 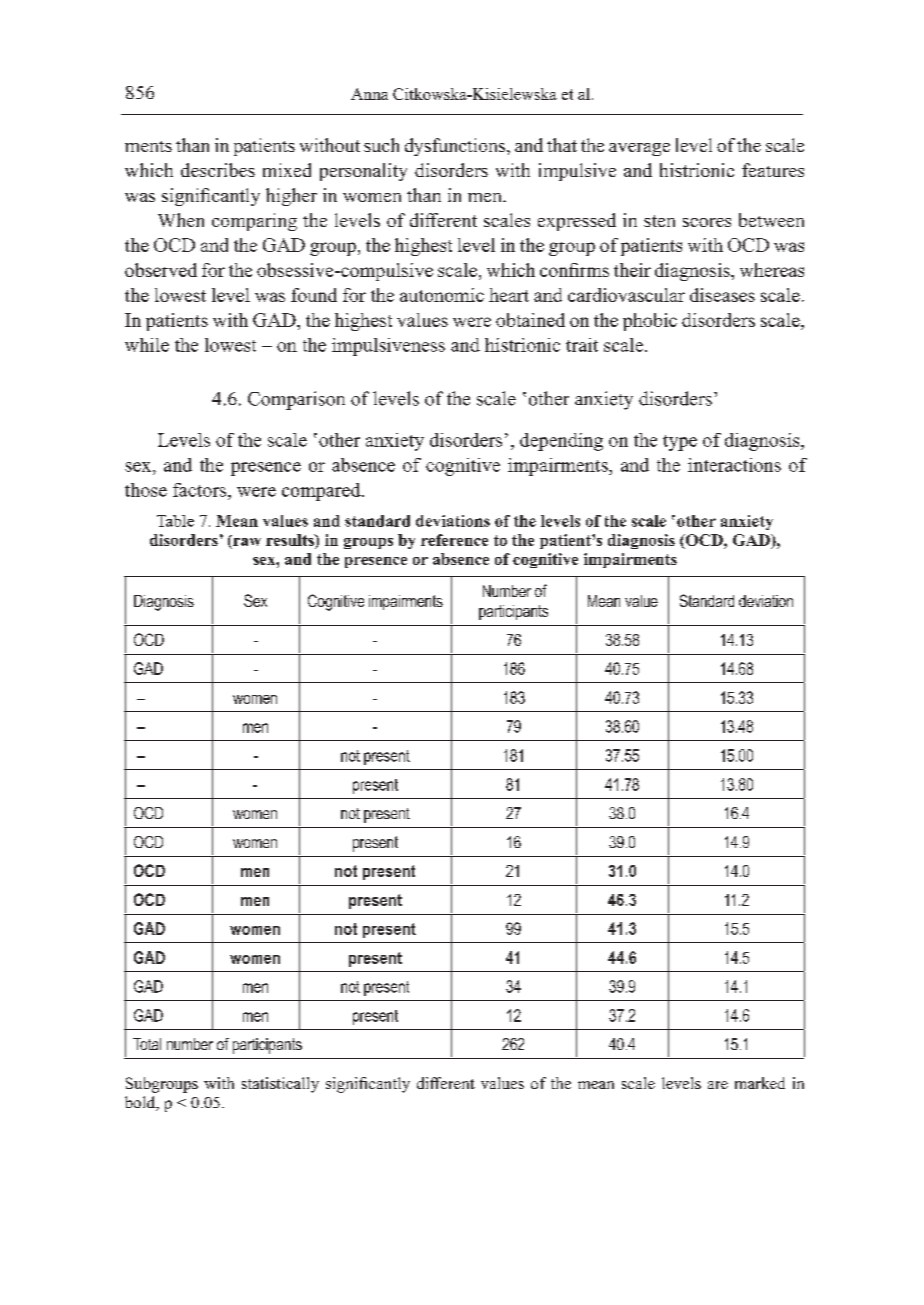 I want to click on depending, so click(x=561, y=442).
